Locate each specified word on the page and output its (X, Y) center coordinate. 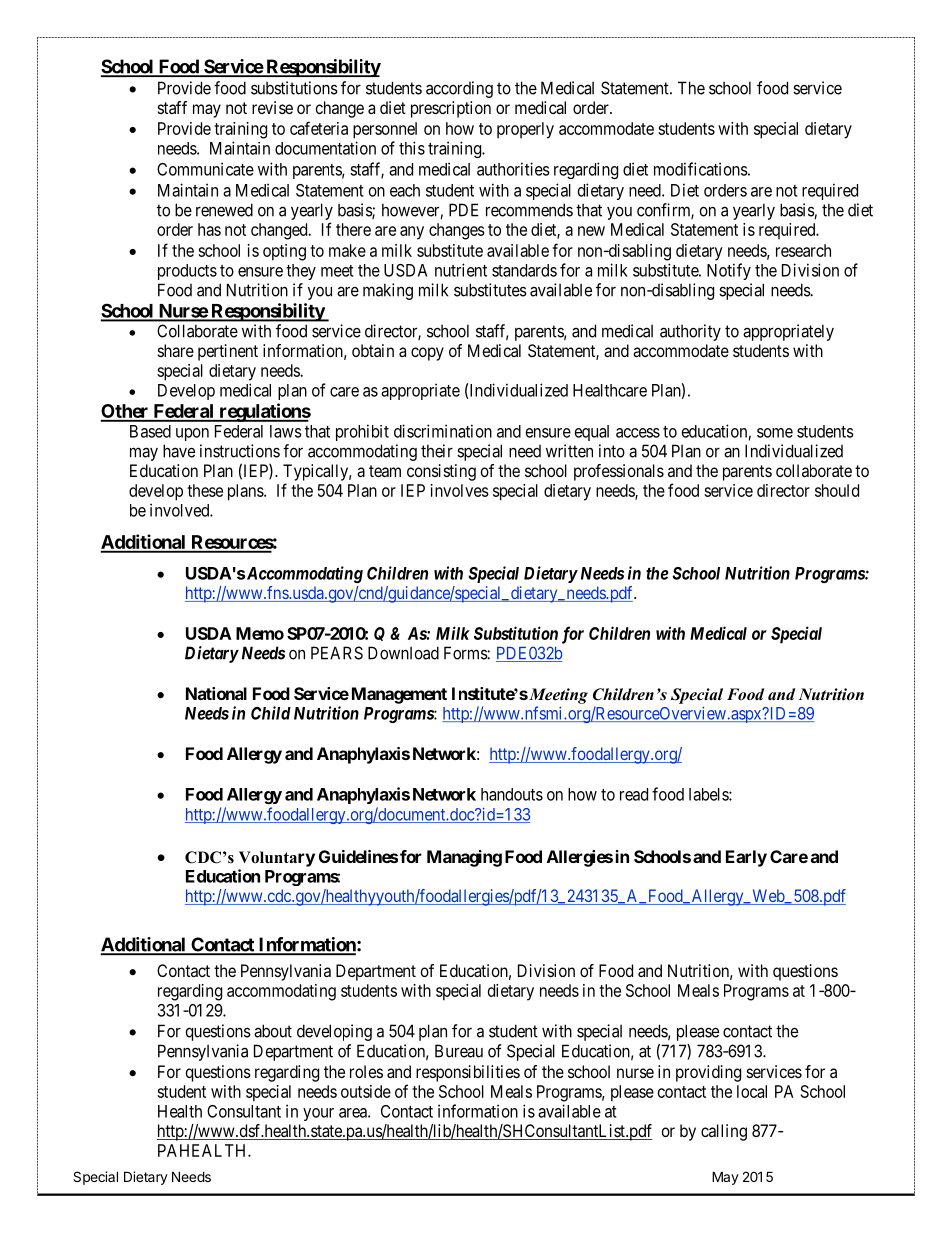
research (803, 250)
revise (272, 107)
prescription (451, 109)
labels (709, 794)
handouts (512, 794)
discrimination (443, 431)
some (775, 433)
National (216, 693)
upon (192, 434)
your (318, 1114)
